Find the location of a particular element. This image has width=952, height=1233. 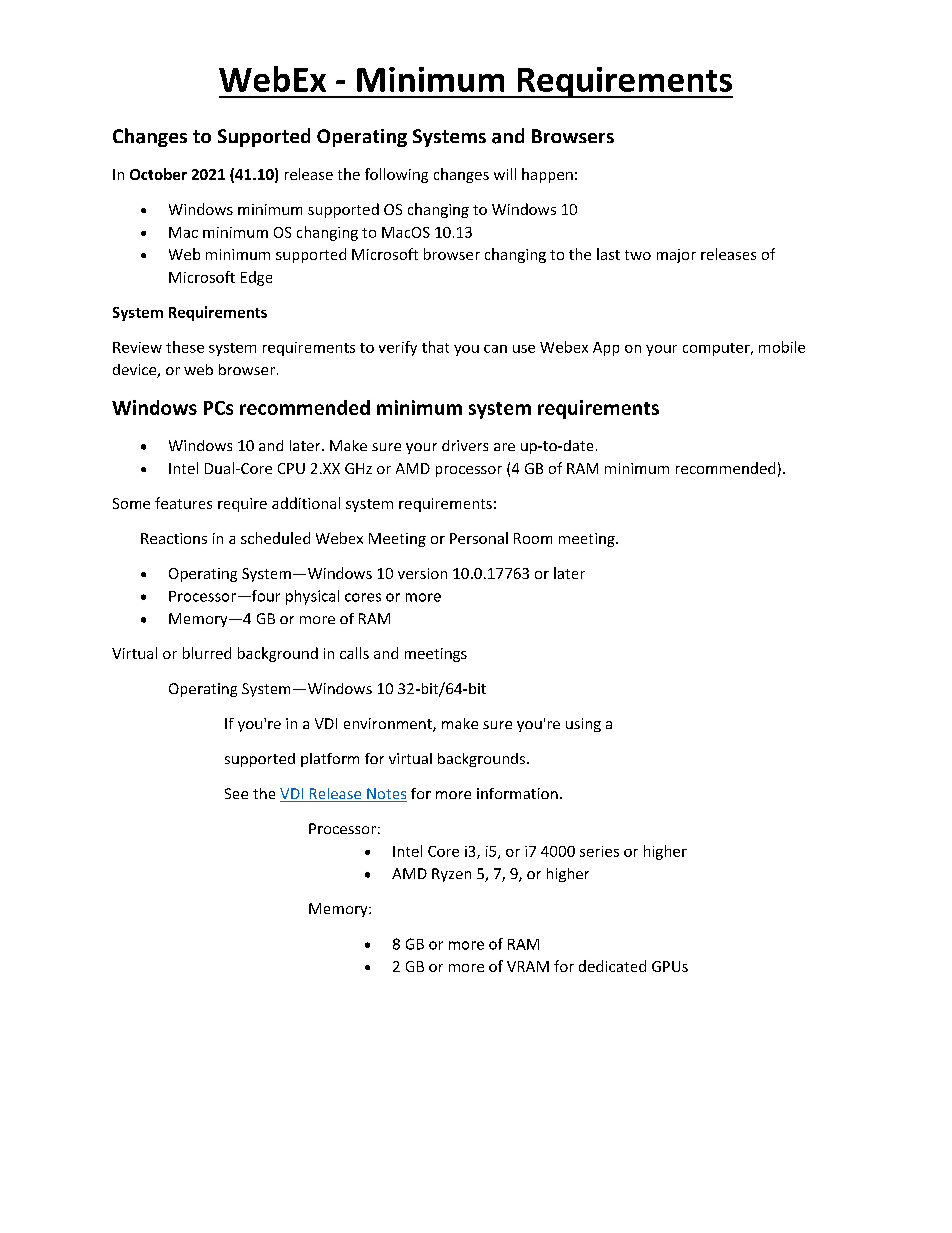

October is located at coordinates (158, 174).
